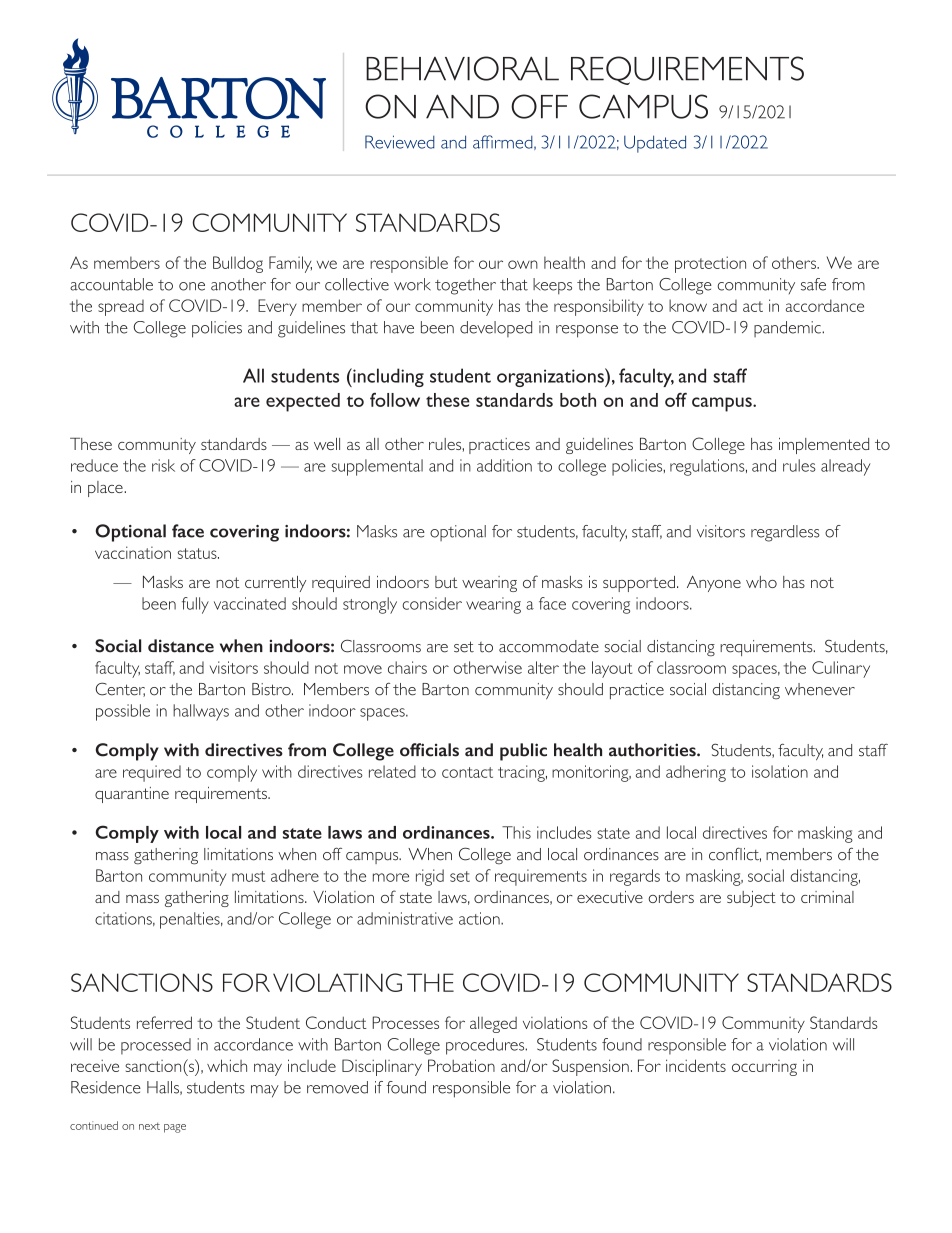 This page has width=952, height=1233. What do you see at coordinates (788, 329) in the page?
I see `pandemic` at bounding box center [788, 329].
